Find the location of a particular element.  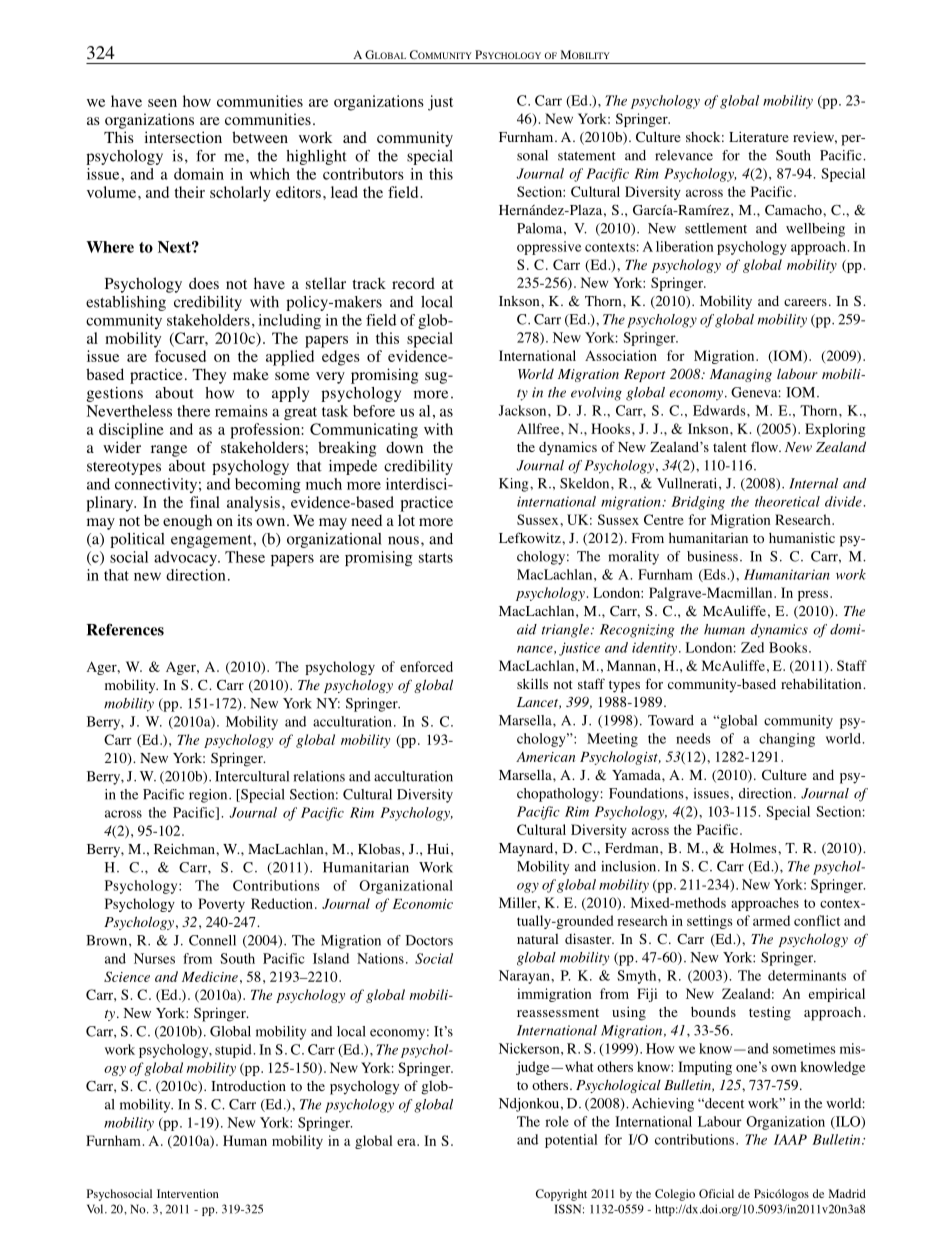

Oficial is located at coordinates (716, 1193).
